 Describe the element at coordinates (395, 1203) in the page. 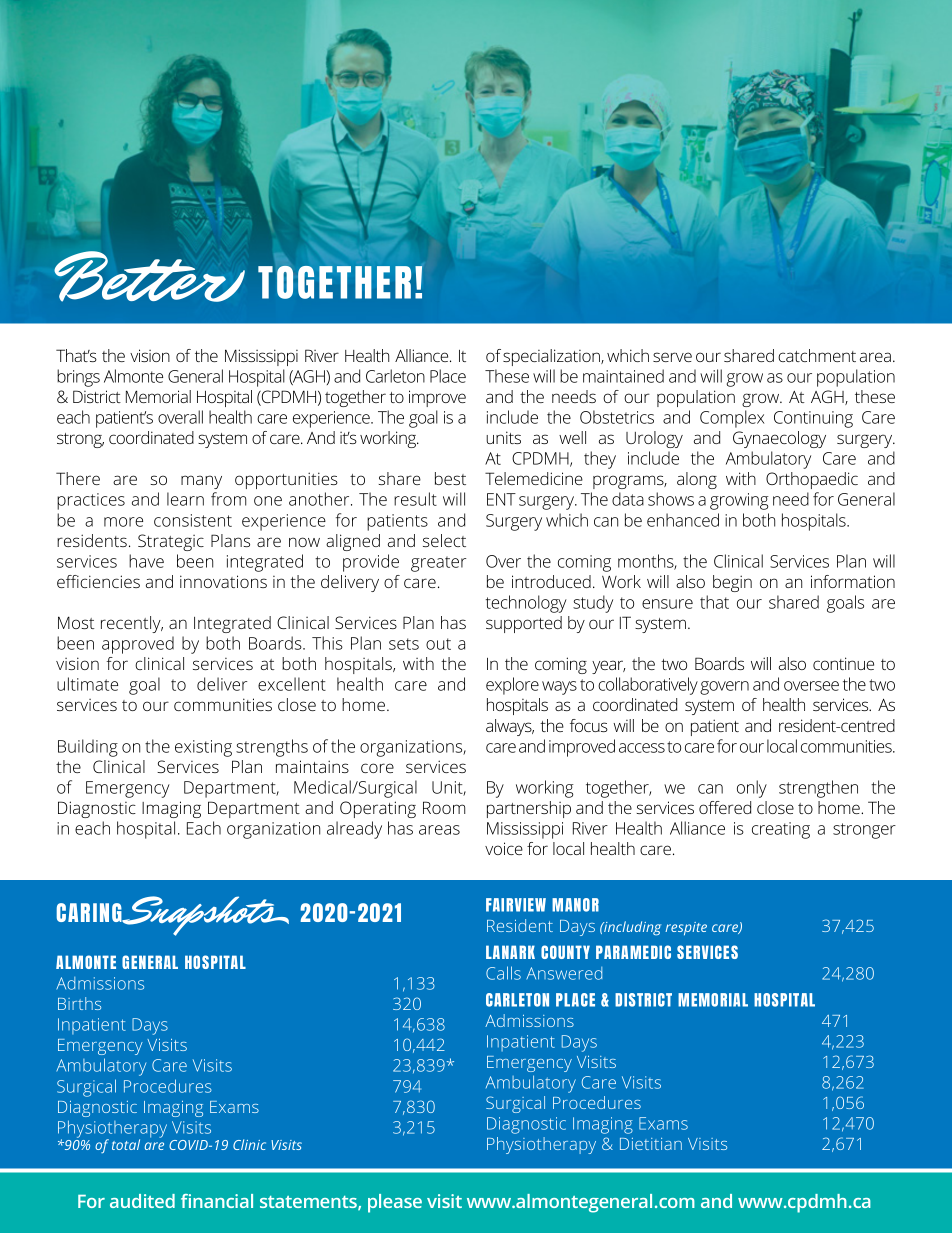

I see `please` at that location.
